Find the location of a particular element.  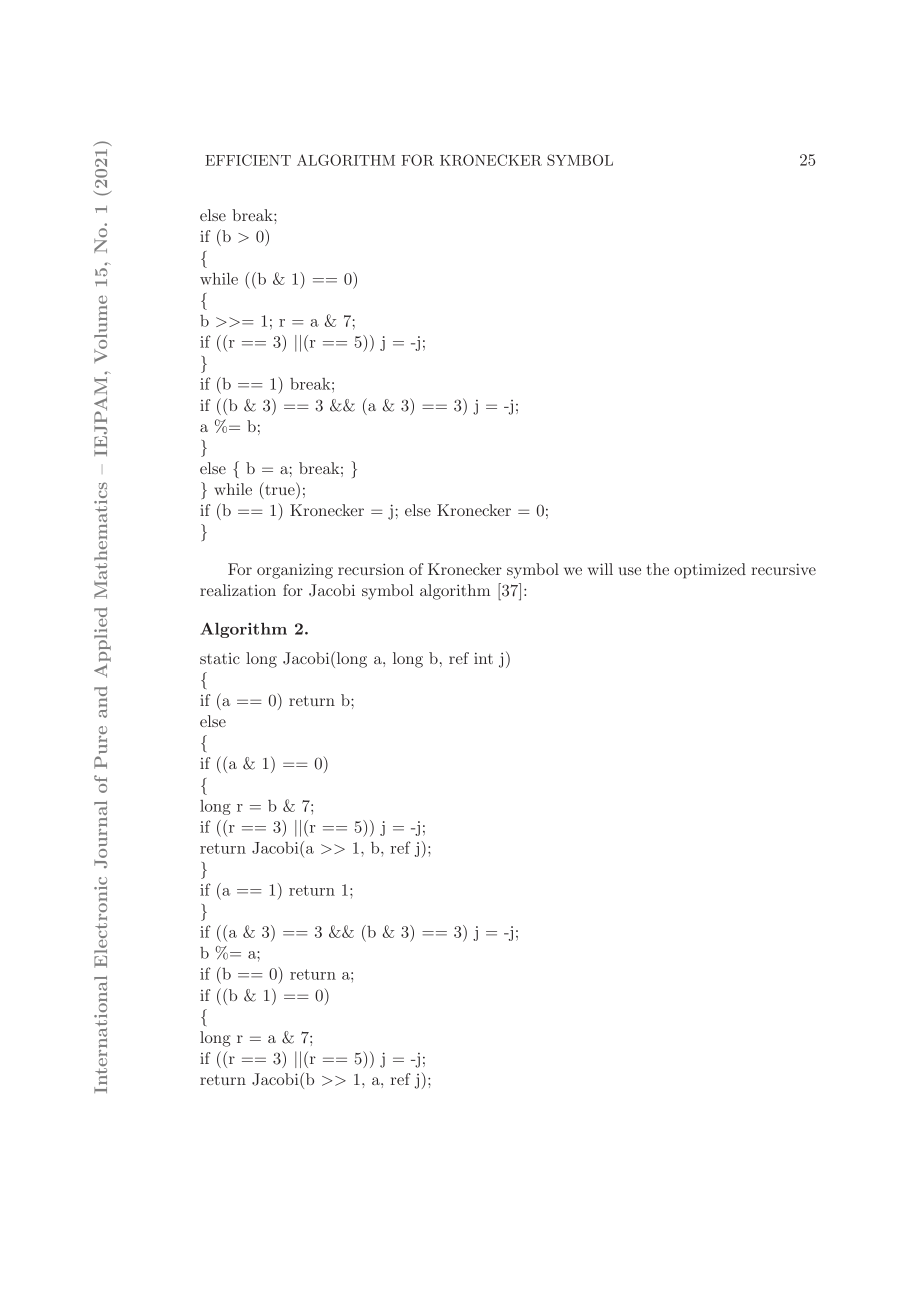

recursive is located at coordinates (783, 569).
